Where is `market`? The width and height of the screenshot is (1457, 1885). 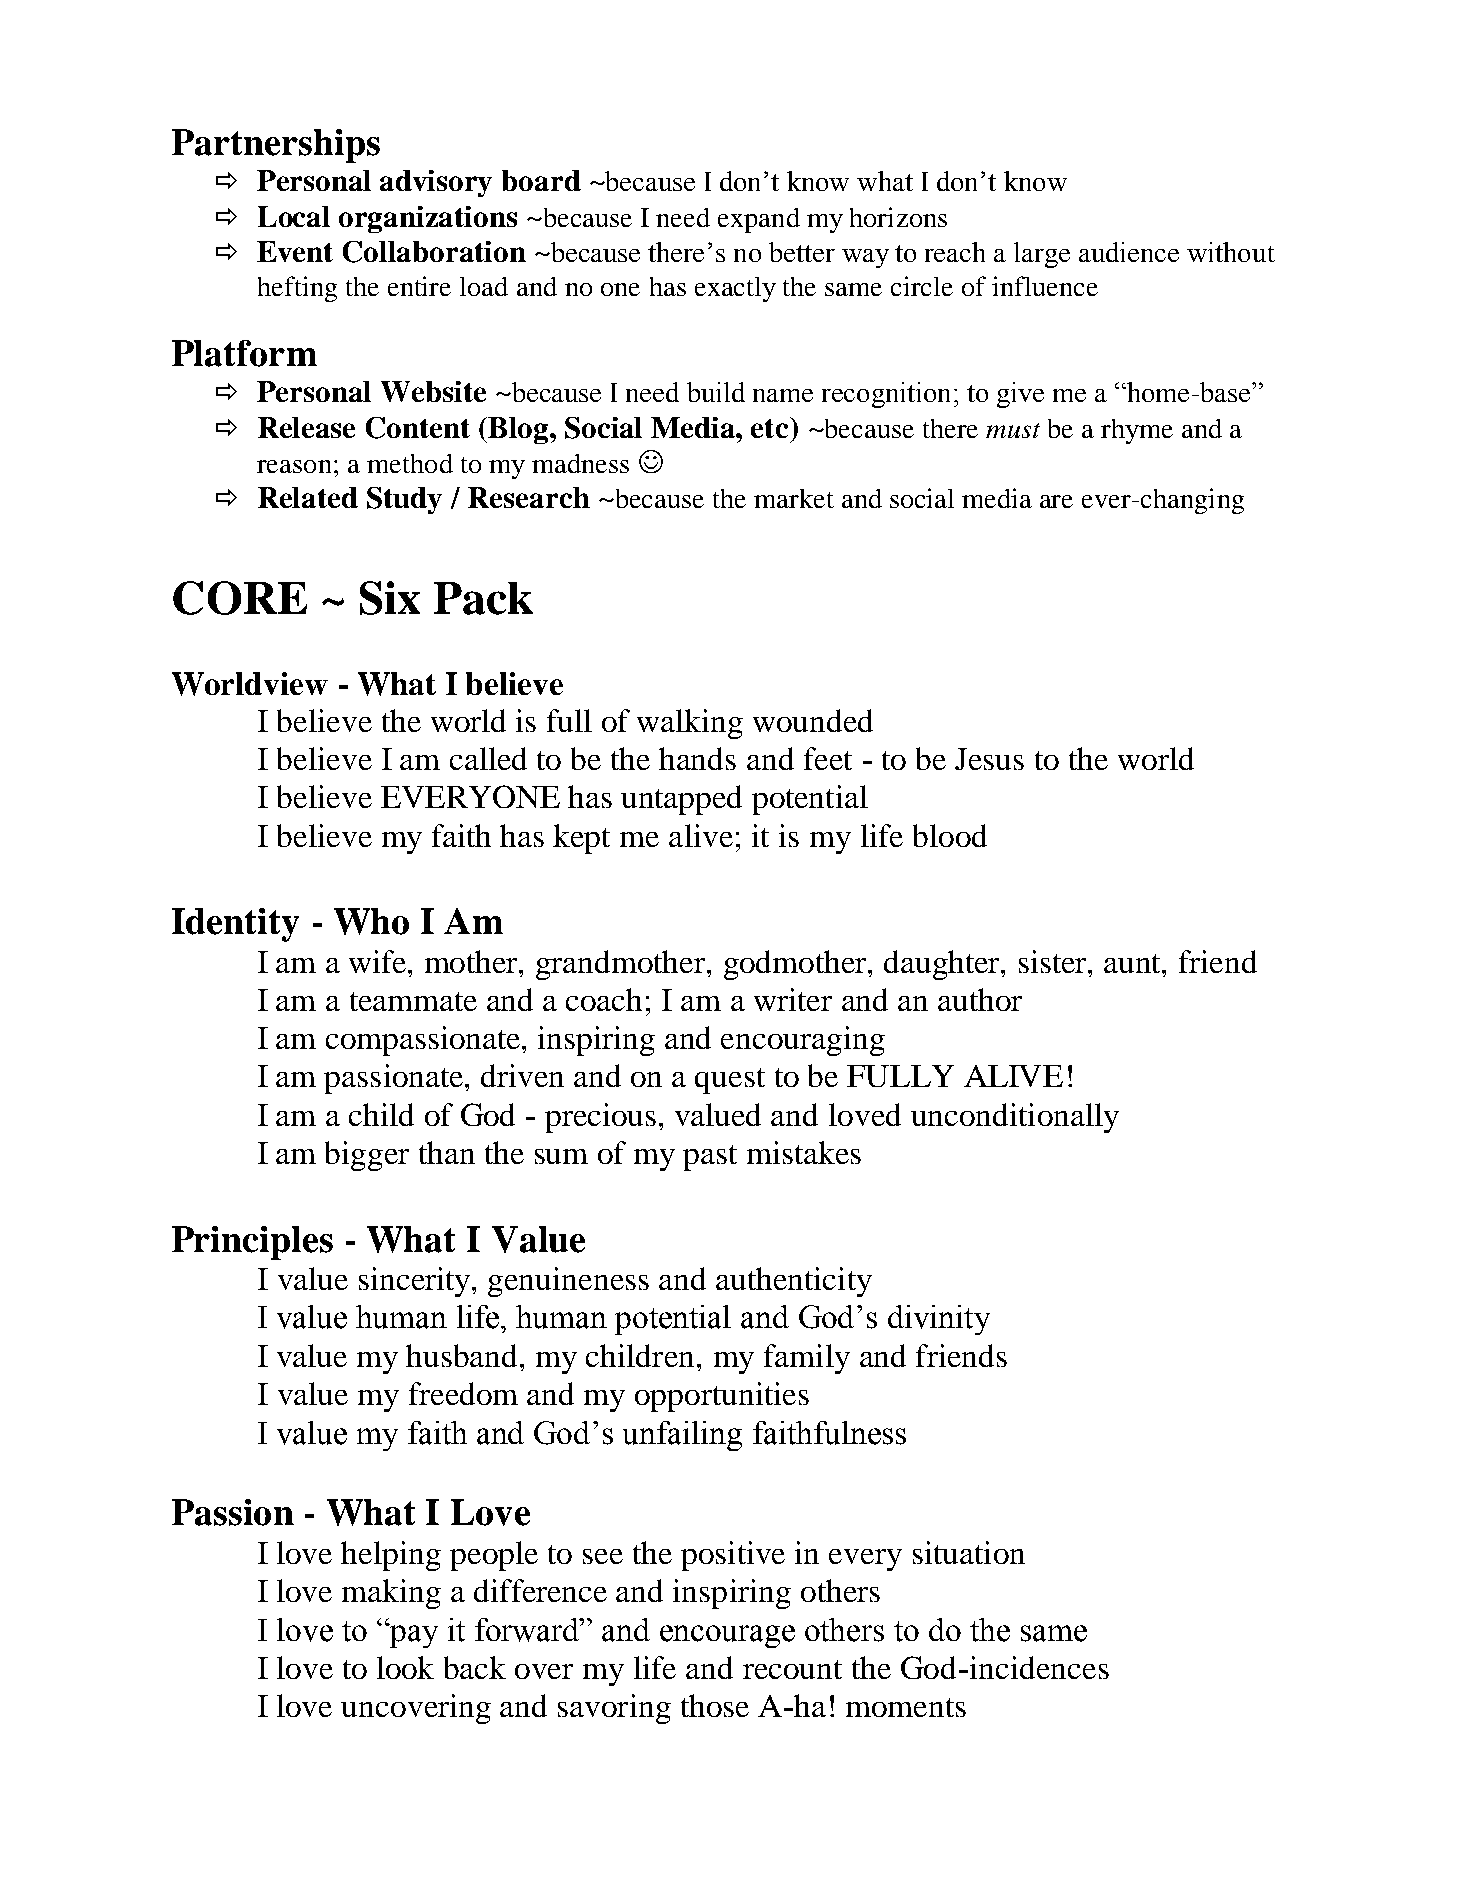
market is located at coordinates (794, 498).
